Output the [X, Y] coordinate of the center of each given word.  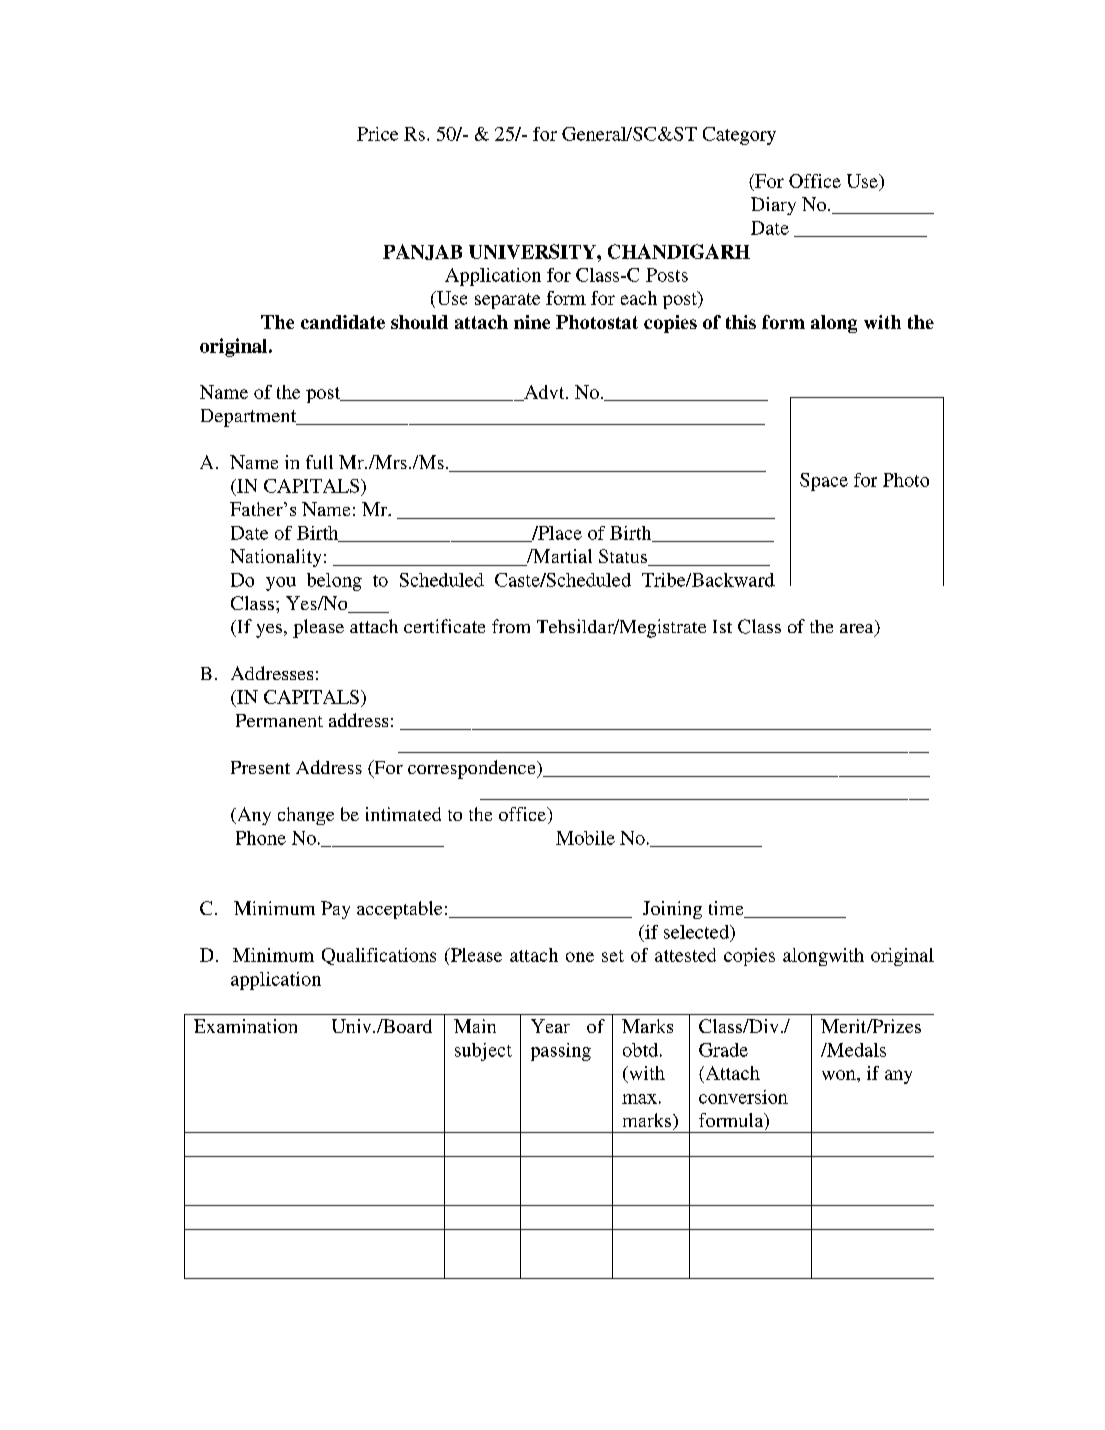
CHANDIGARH [679, 251]
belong [334, 582]
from [511, 626]
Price [377, 134]
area [858, 630]
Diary [773, 206]
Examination [245, 1026]
